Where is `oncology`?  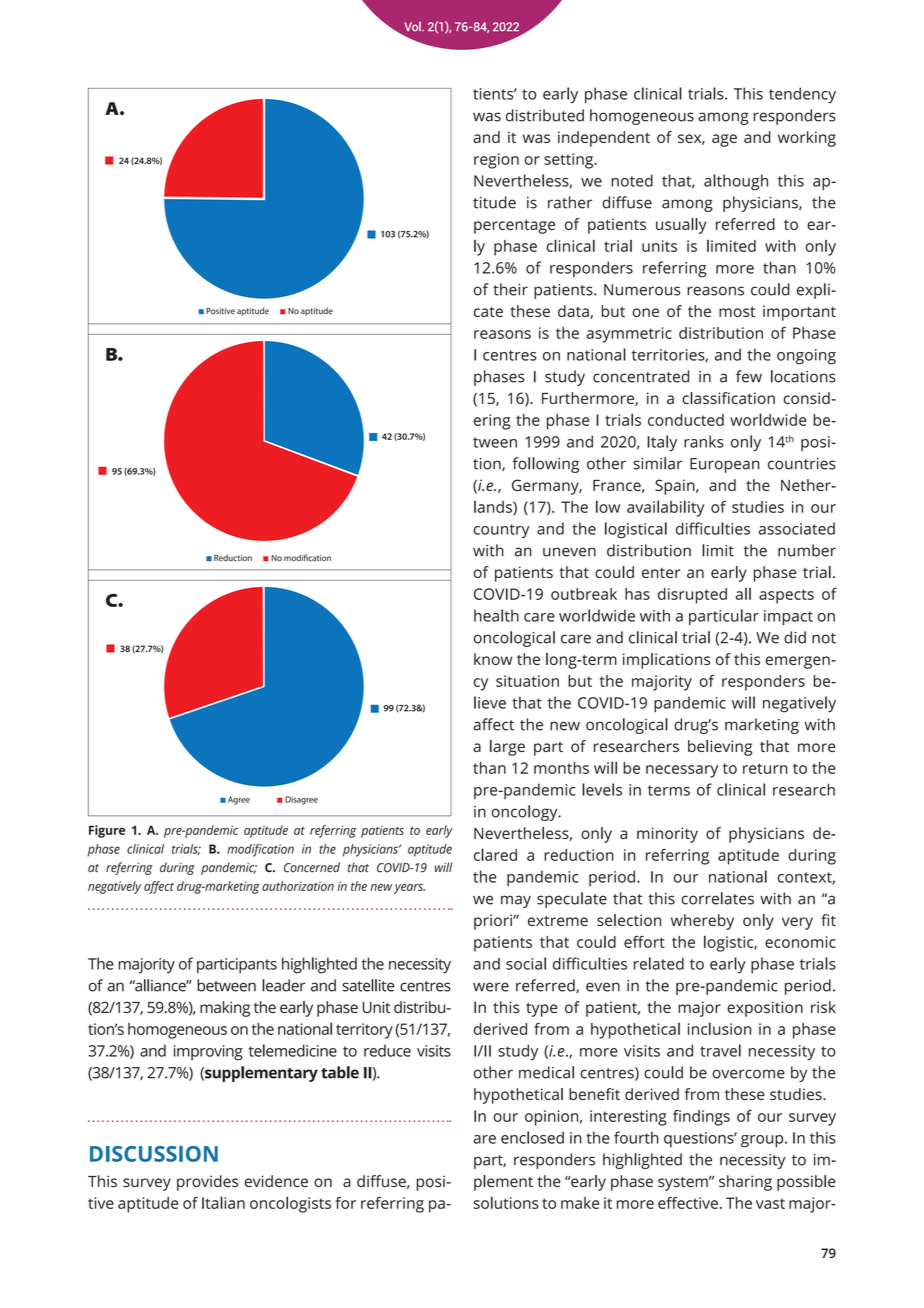
oncology is located at coordinates (526, 813).
